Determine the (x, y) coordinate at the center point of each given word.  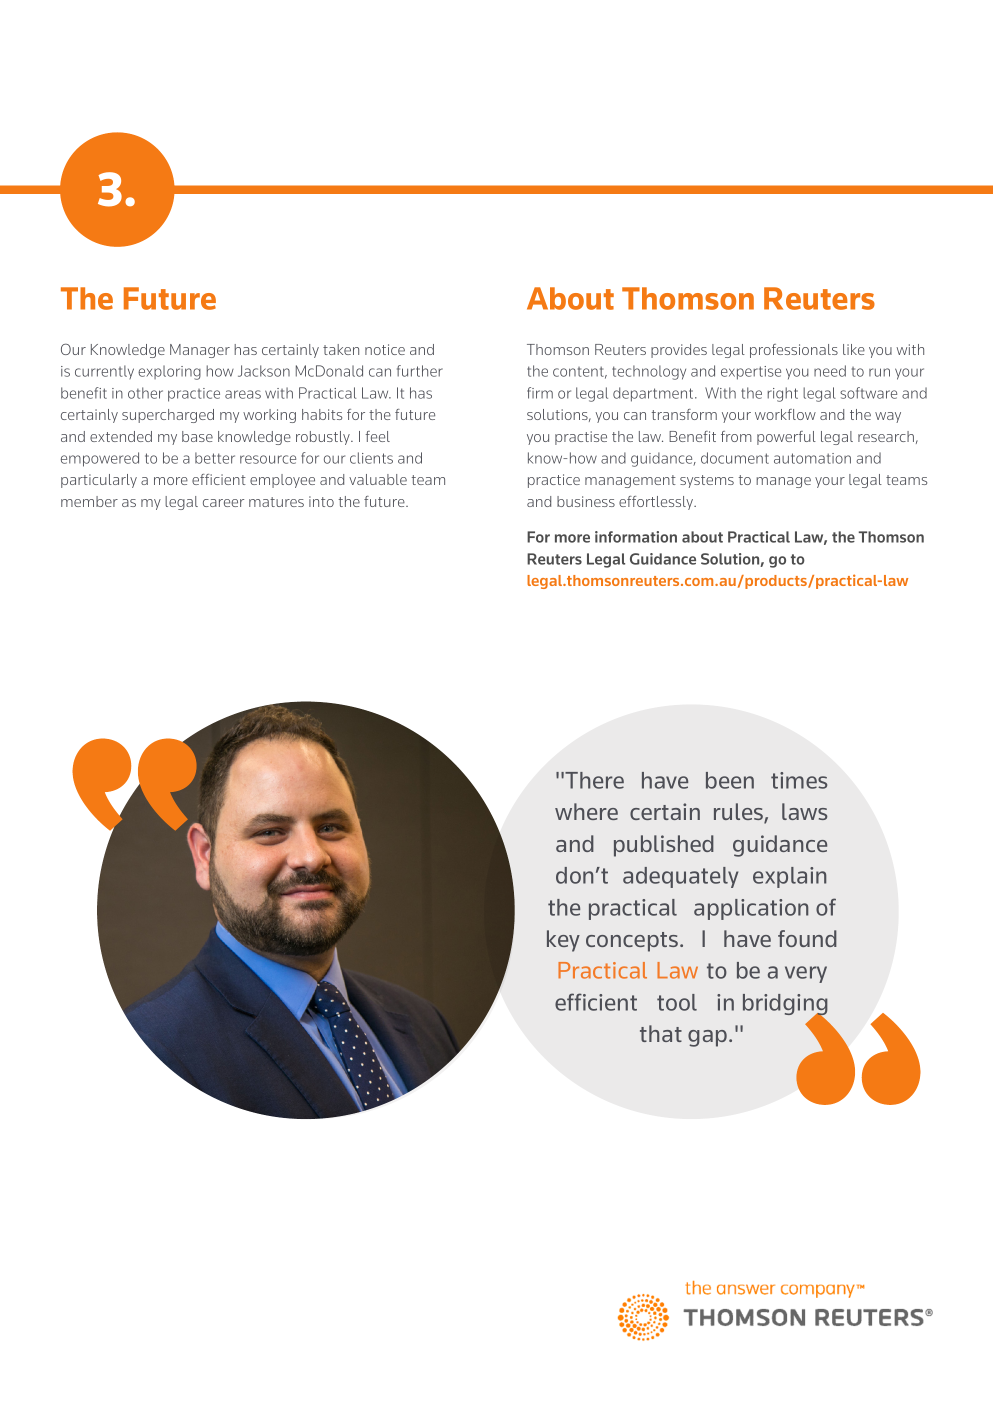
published (664, 846)
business (586, 501)
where (586, 811)
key (563, 941)
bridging (785, 1006)
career (223, 503)
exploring (169, 372)
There (594, 780)
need (830, 371)
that (661, 1033)
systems (707, 481)
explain (789, 877)
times (799, 780)
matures (276, 502)
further (420, 371)
